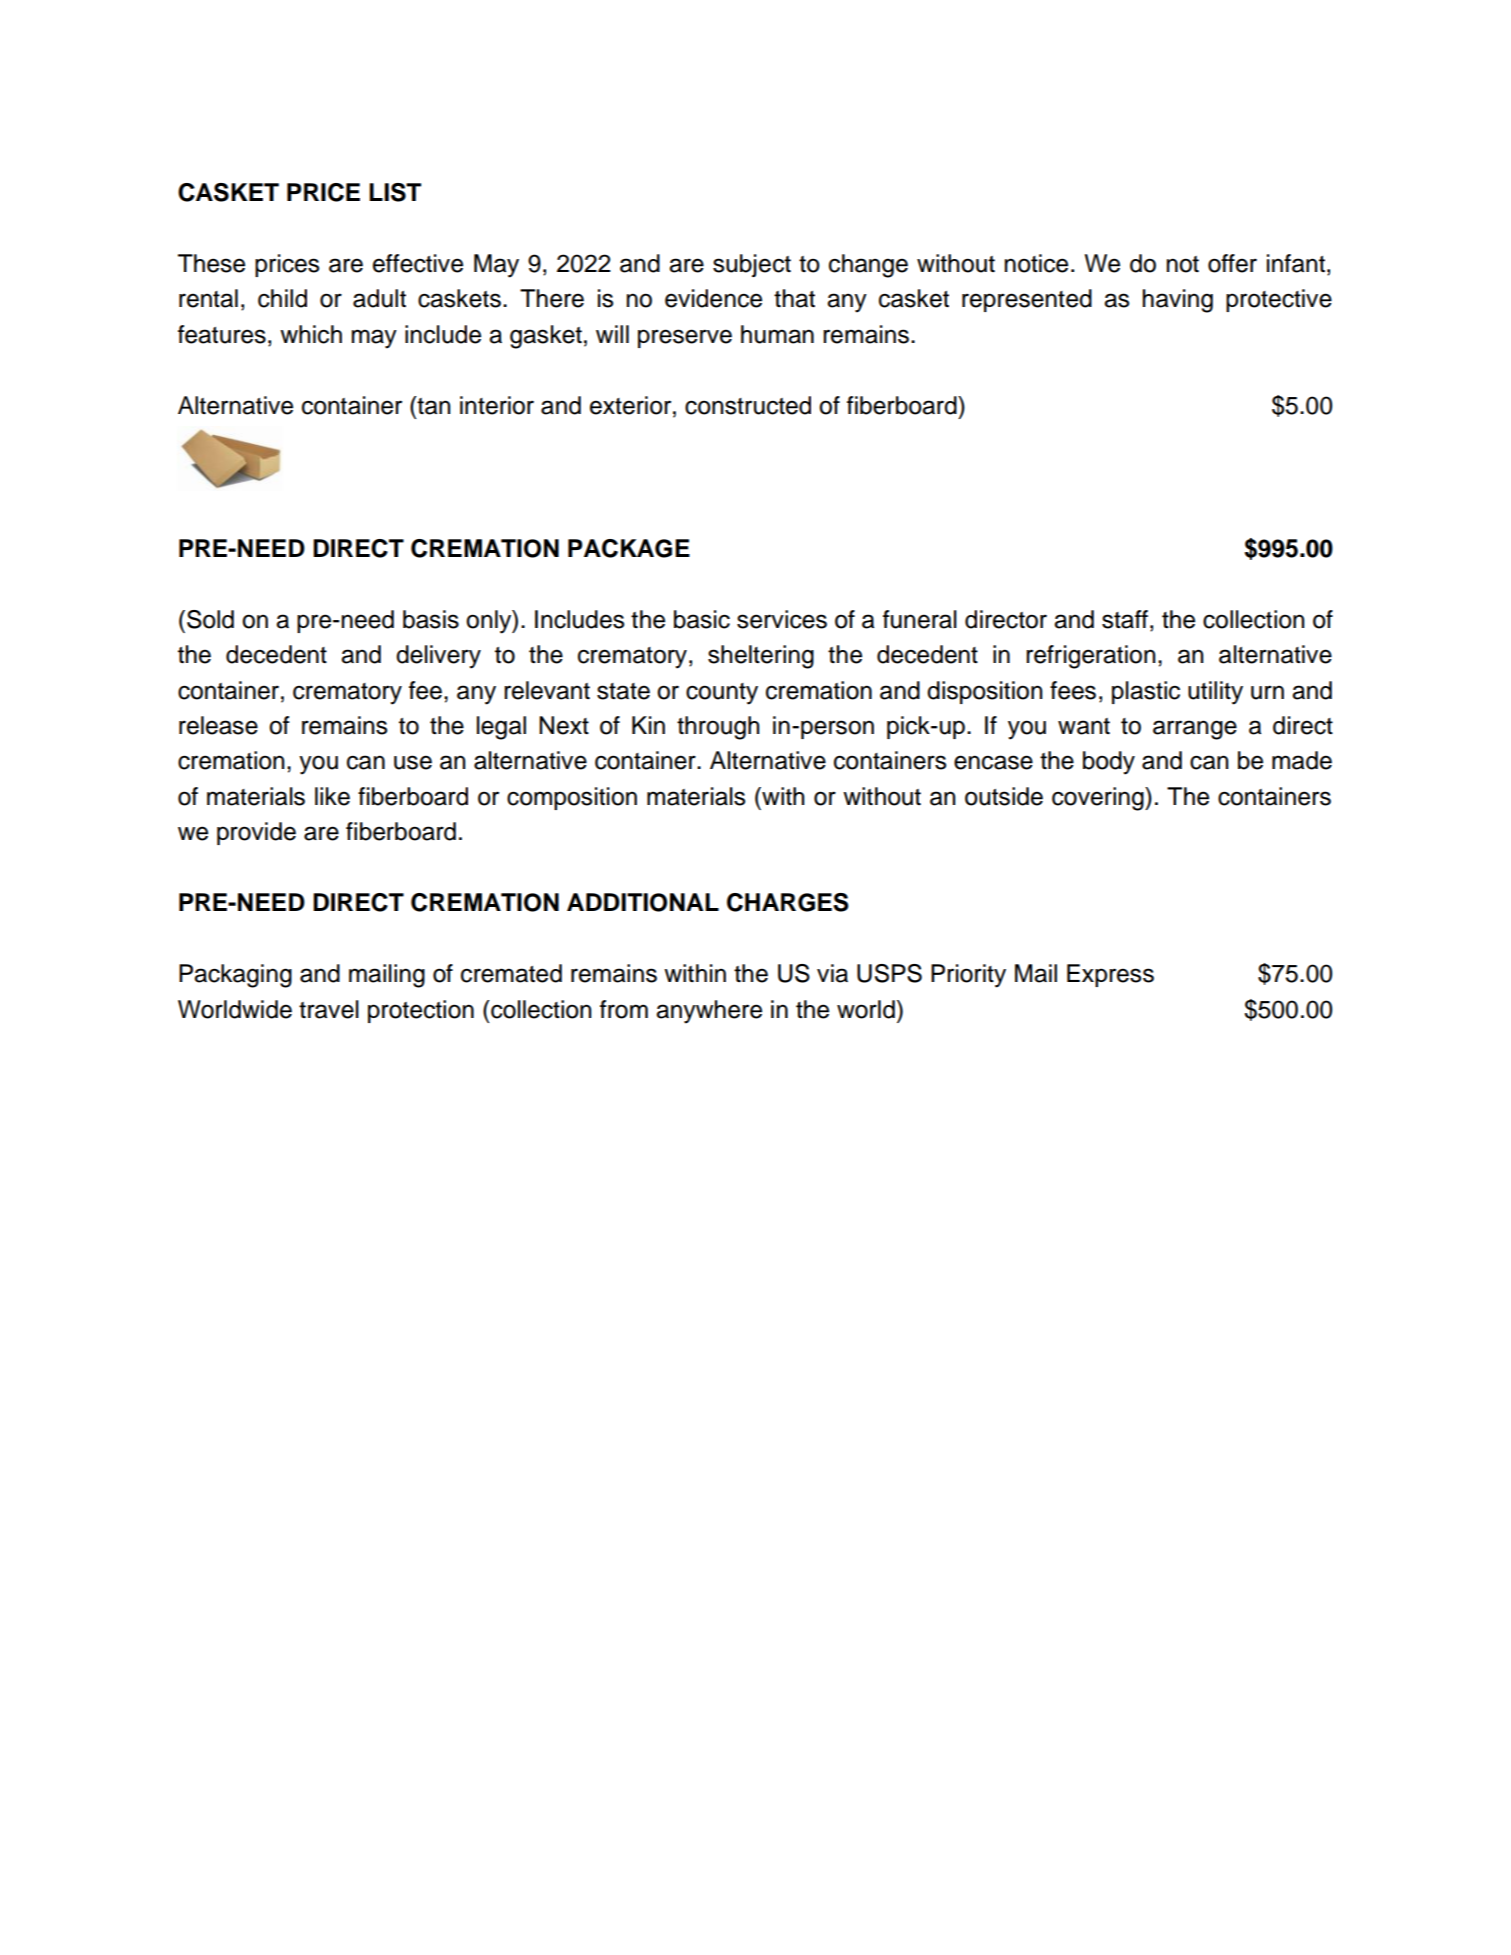 The height and width of the image is (1955, 1511). I want to click on basis, so click(431, 619).
